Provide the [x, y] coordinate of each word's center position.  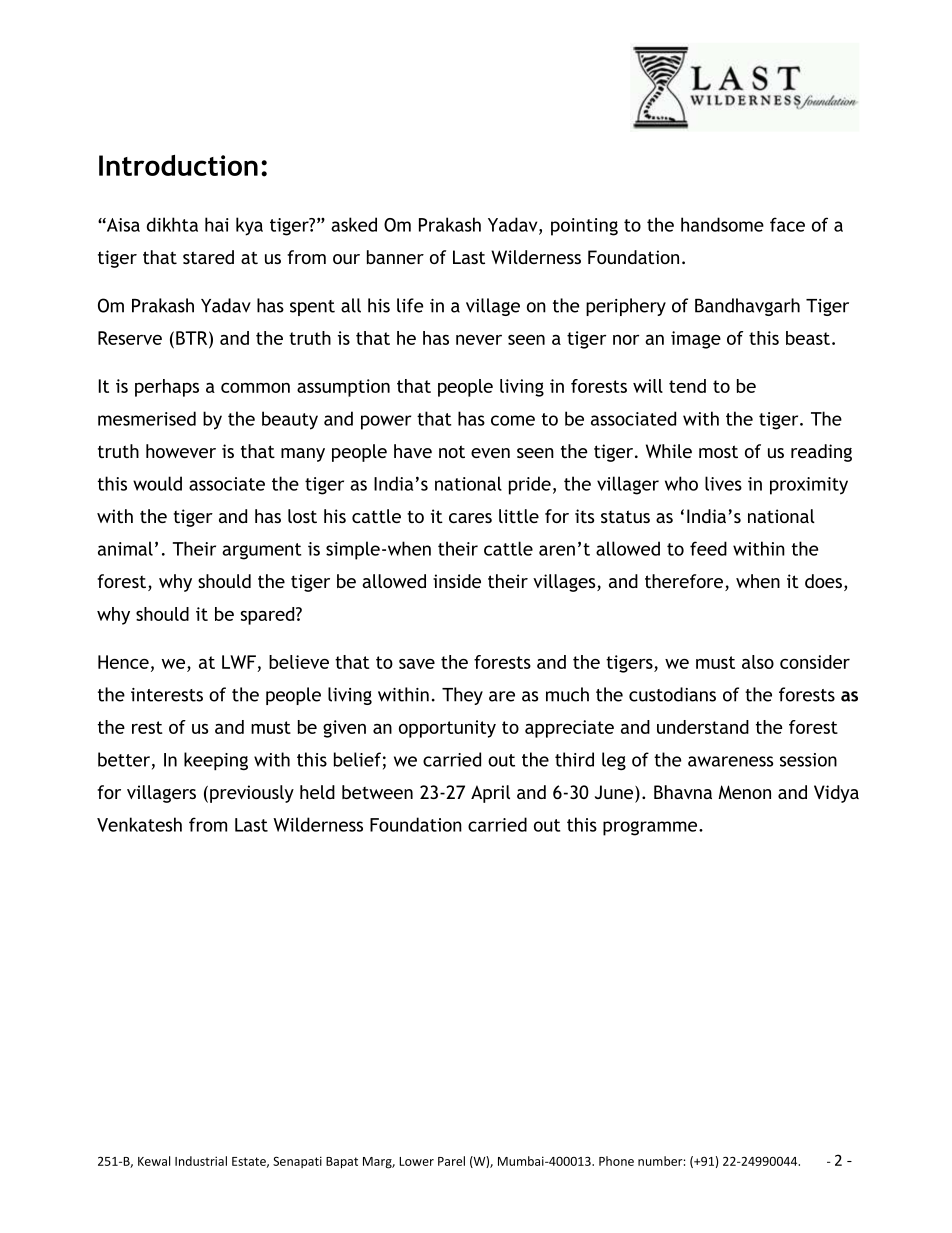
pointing [584, 227]
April [490, 794]
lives [723, 483]
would [157, 483]
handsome [722, 224]
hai [217, 224]
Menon [744, 792]
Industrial [201, 1161]
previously [252, 794]
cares [470, 518]
